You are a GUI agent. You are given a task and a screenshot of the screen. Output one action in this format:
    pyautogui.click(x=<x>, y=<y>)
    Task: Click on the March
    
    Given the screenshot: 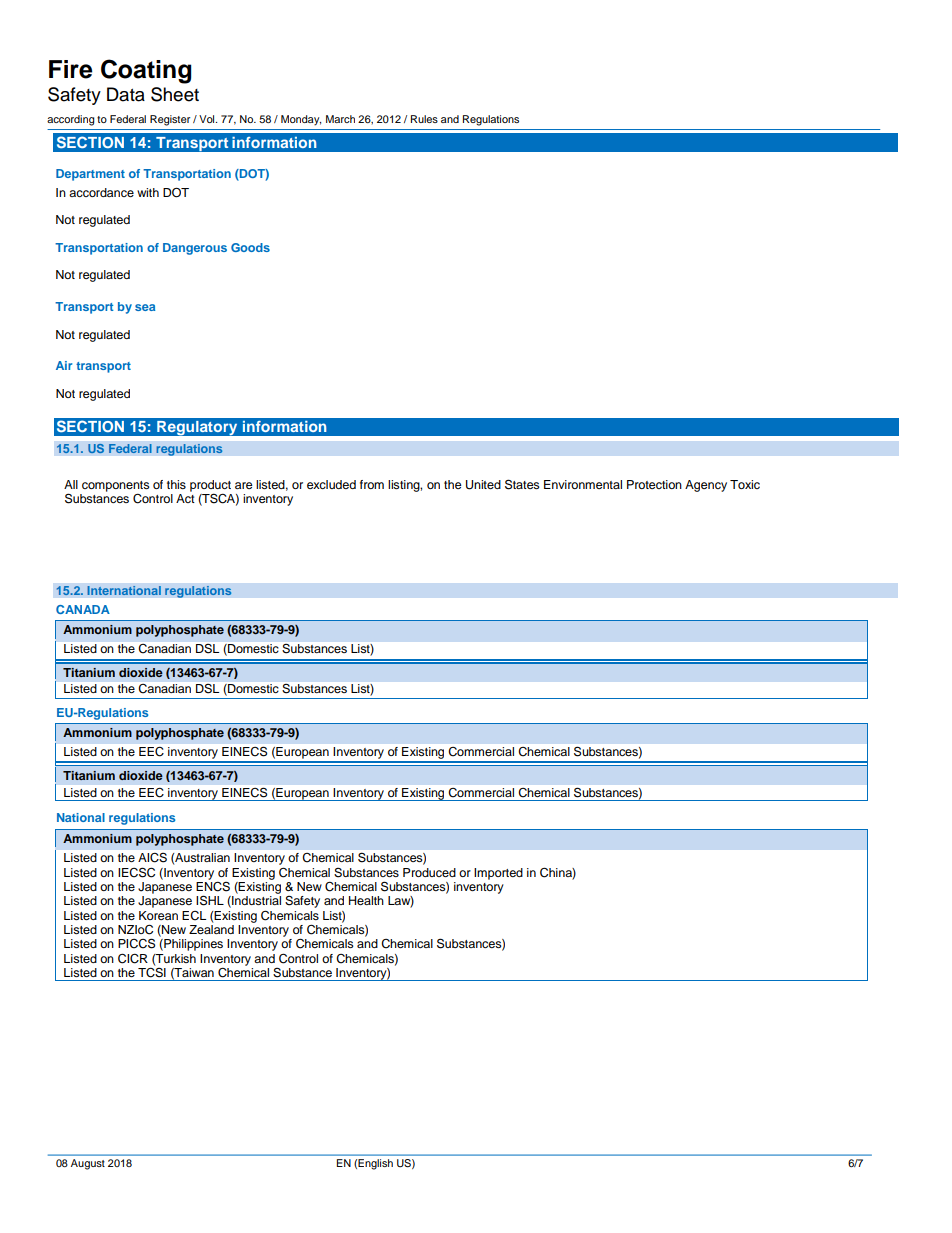 What is the action you would take?
    pyautogui.click(x=340, y=119)
